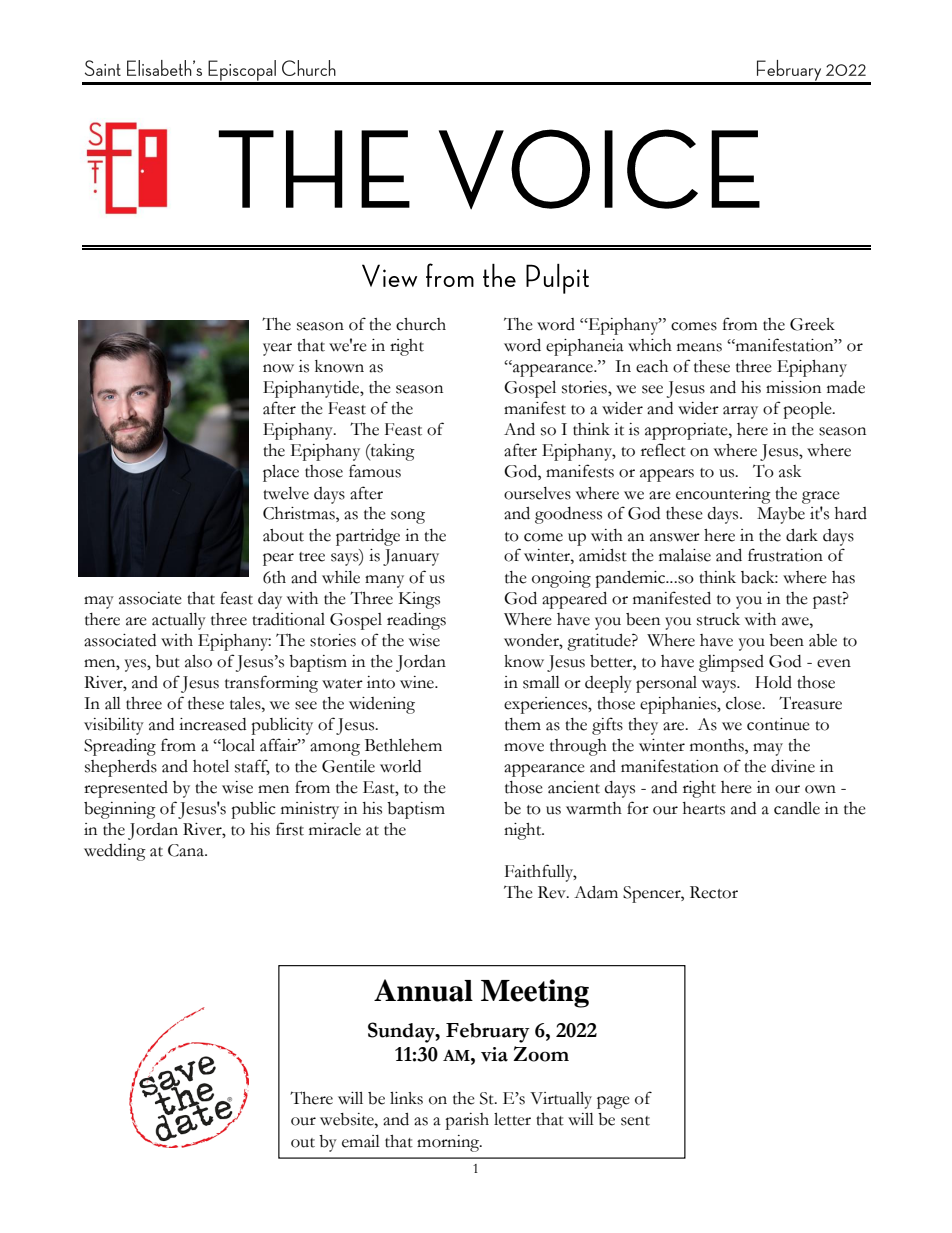 The width and height of the screenshot is (952, 1233). Describe the element at coordinates (699, 347) in the screenshot. I see `means` at that location.
